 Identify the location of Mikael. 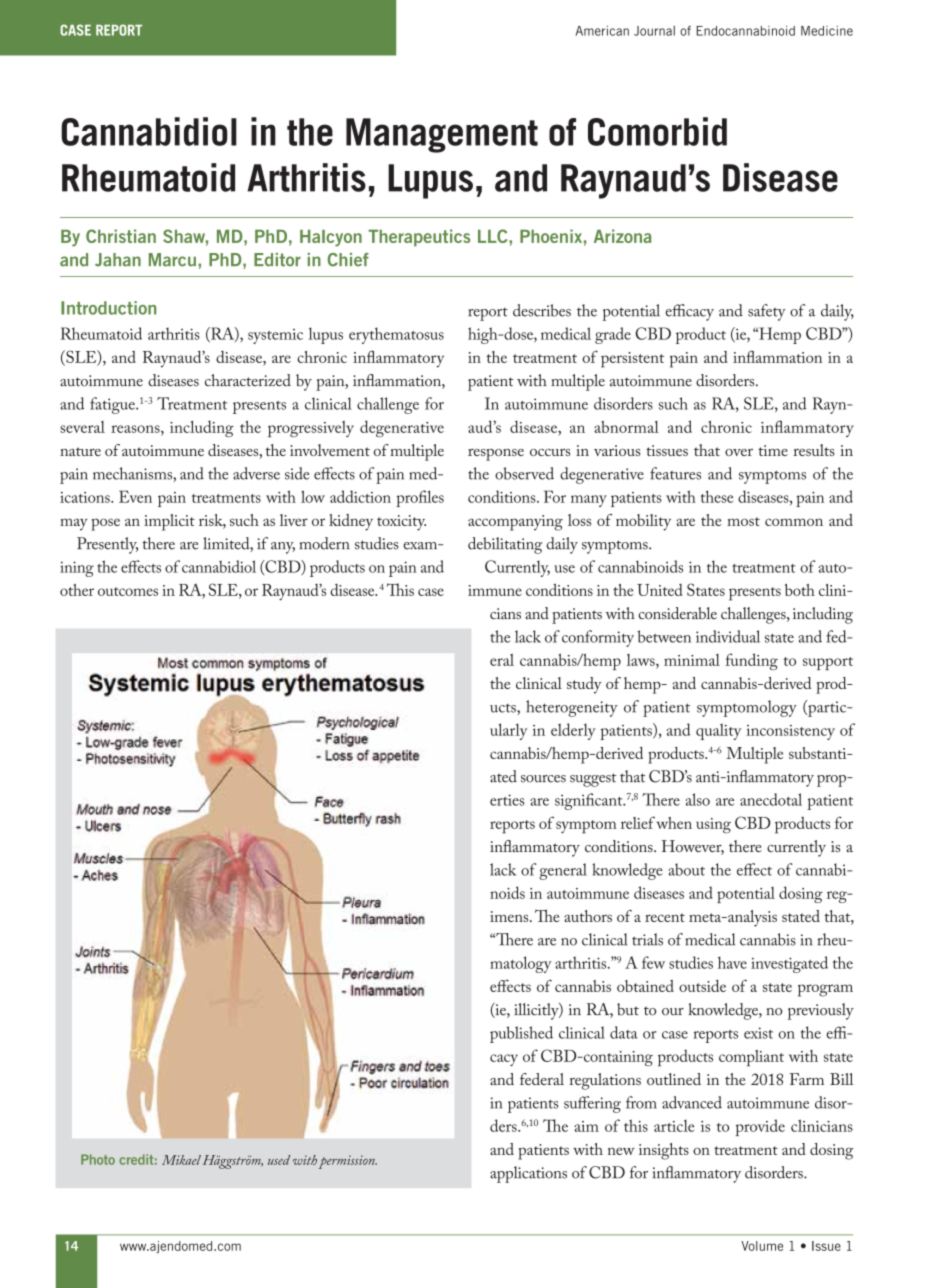
(181, 1160).
